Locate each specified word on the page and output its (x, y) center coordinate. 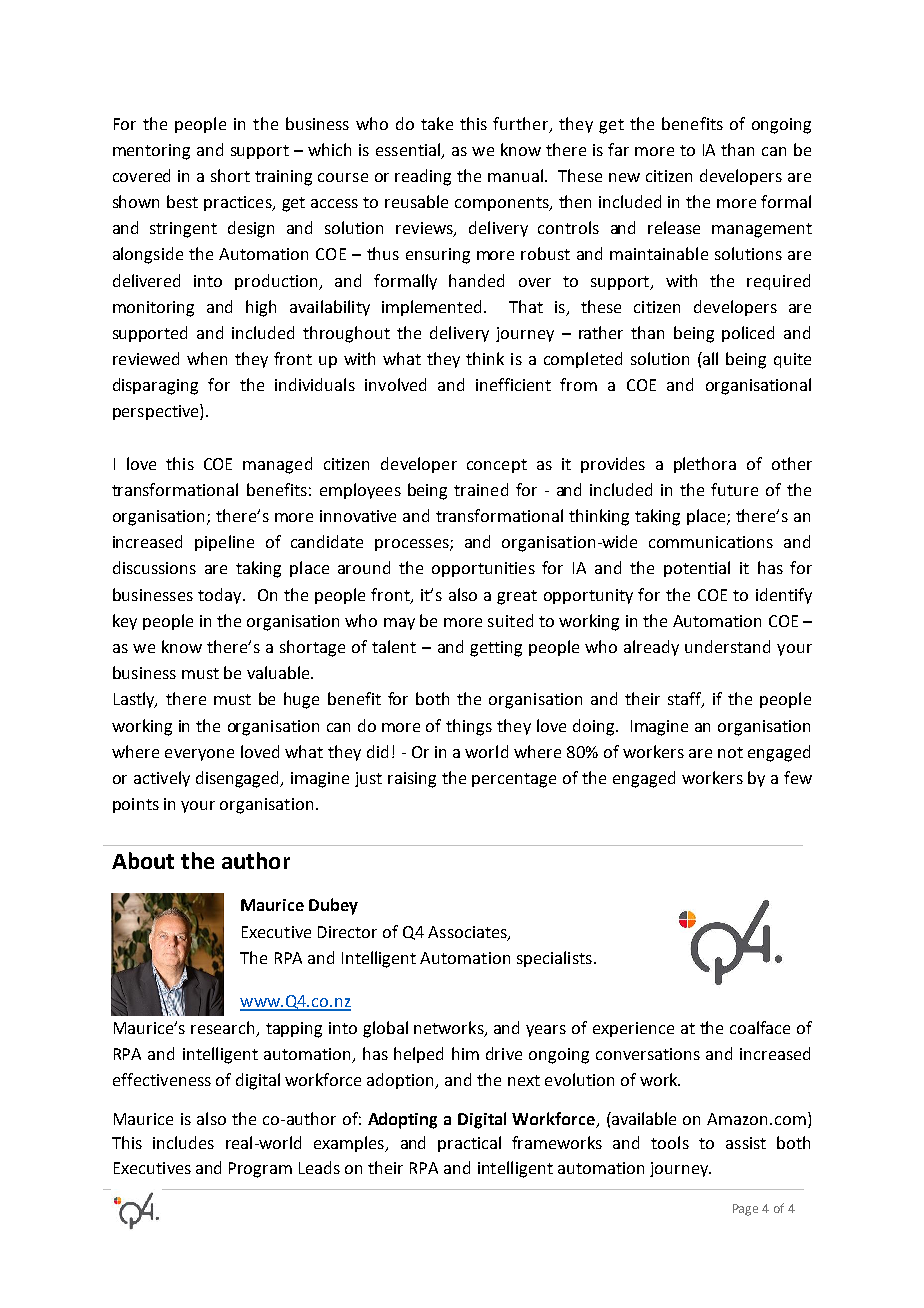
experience (633, 1029)
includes (183, 1142)
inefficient (513, 384)
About (143, 860)
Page (745, 1210)
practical (469, 1144)
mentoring (151, 152)
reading (423, 177)
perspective (157, 412)
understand (727, 646)
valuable (279, 672)
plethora (705, 465)
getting (496, 649)
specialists (554, 959)
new (624, 177)
